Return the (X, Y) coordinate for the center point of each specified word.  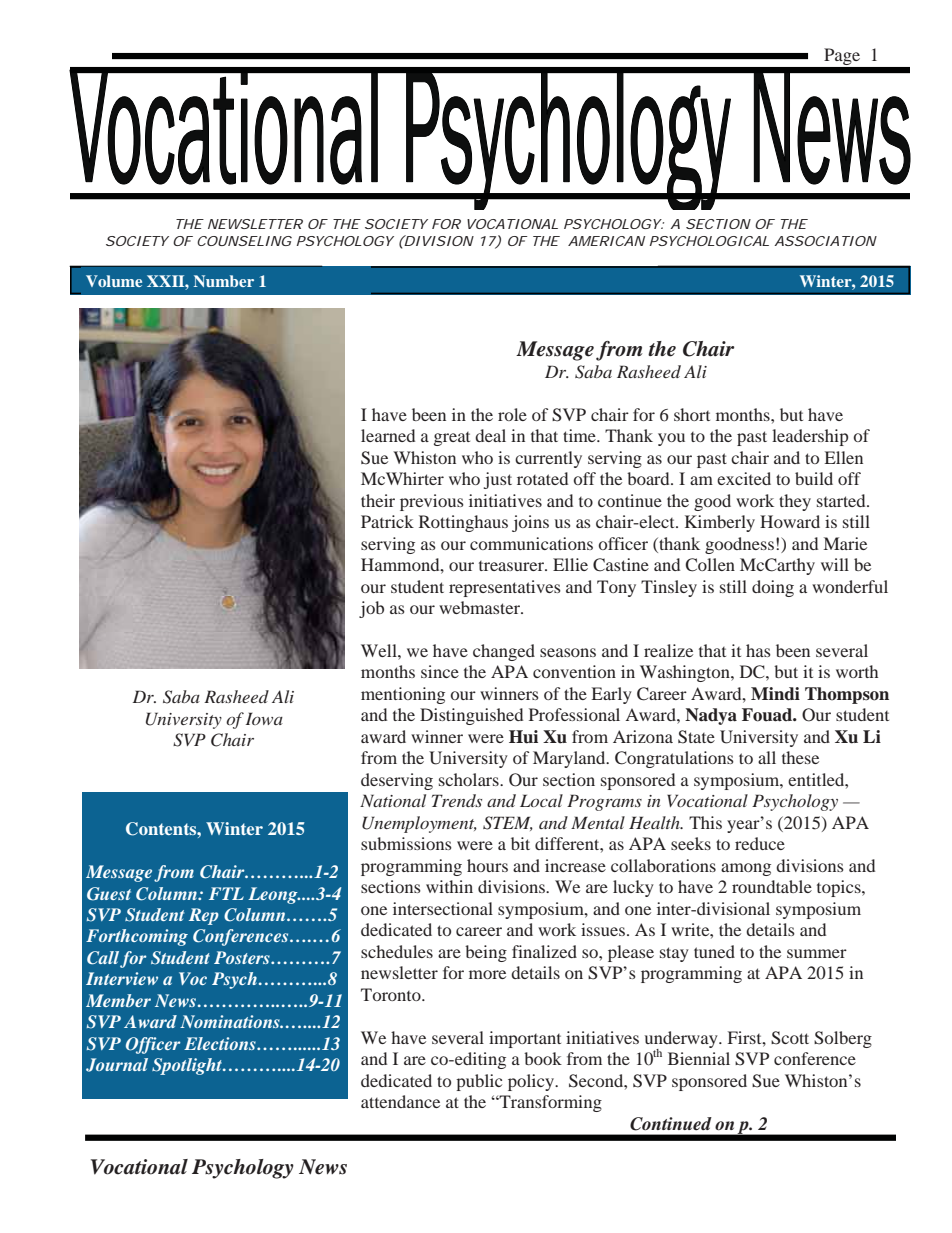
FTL (226, 893)
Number (224, 281)
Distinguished (471, 716)
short (692, 414)
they (795, 502)
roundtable (772, 886)
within (449, 886)
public (479, 1082)
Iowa (264, 718)
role (512, 414)
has (758, 650)
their (378, 500)
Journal (117, 1065)
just (498, 480)
